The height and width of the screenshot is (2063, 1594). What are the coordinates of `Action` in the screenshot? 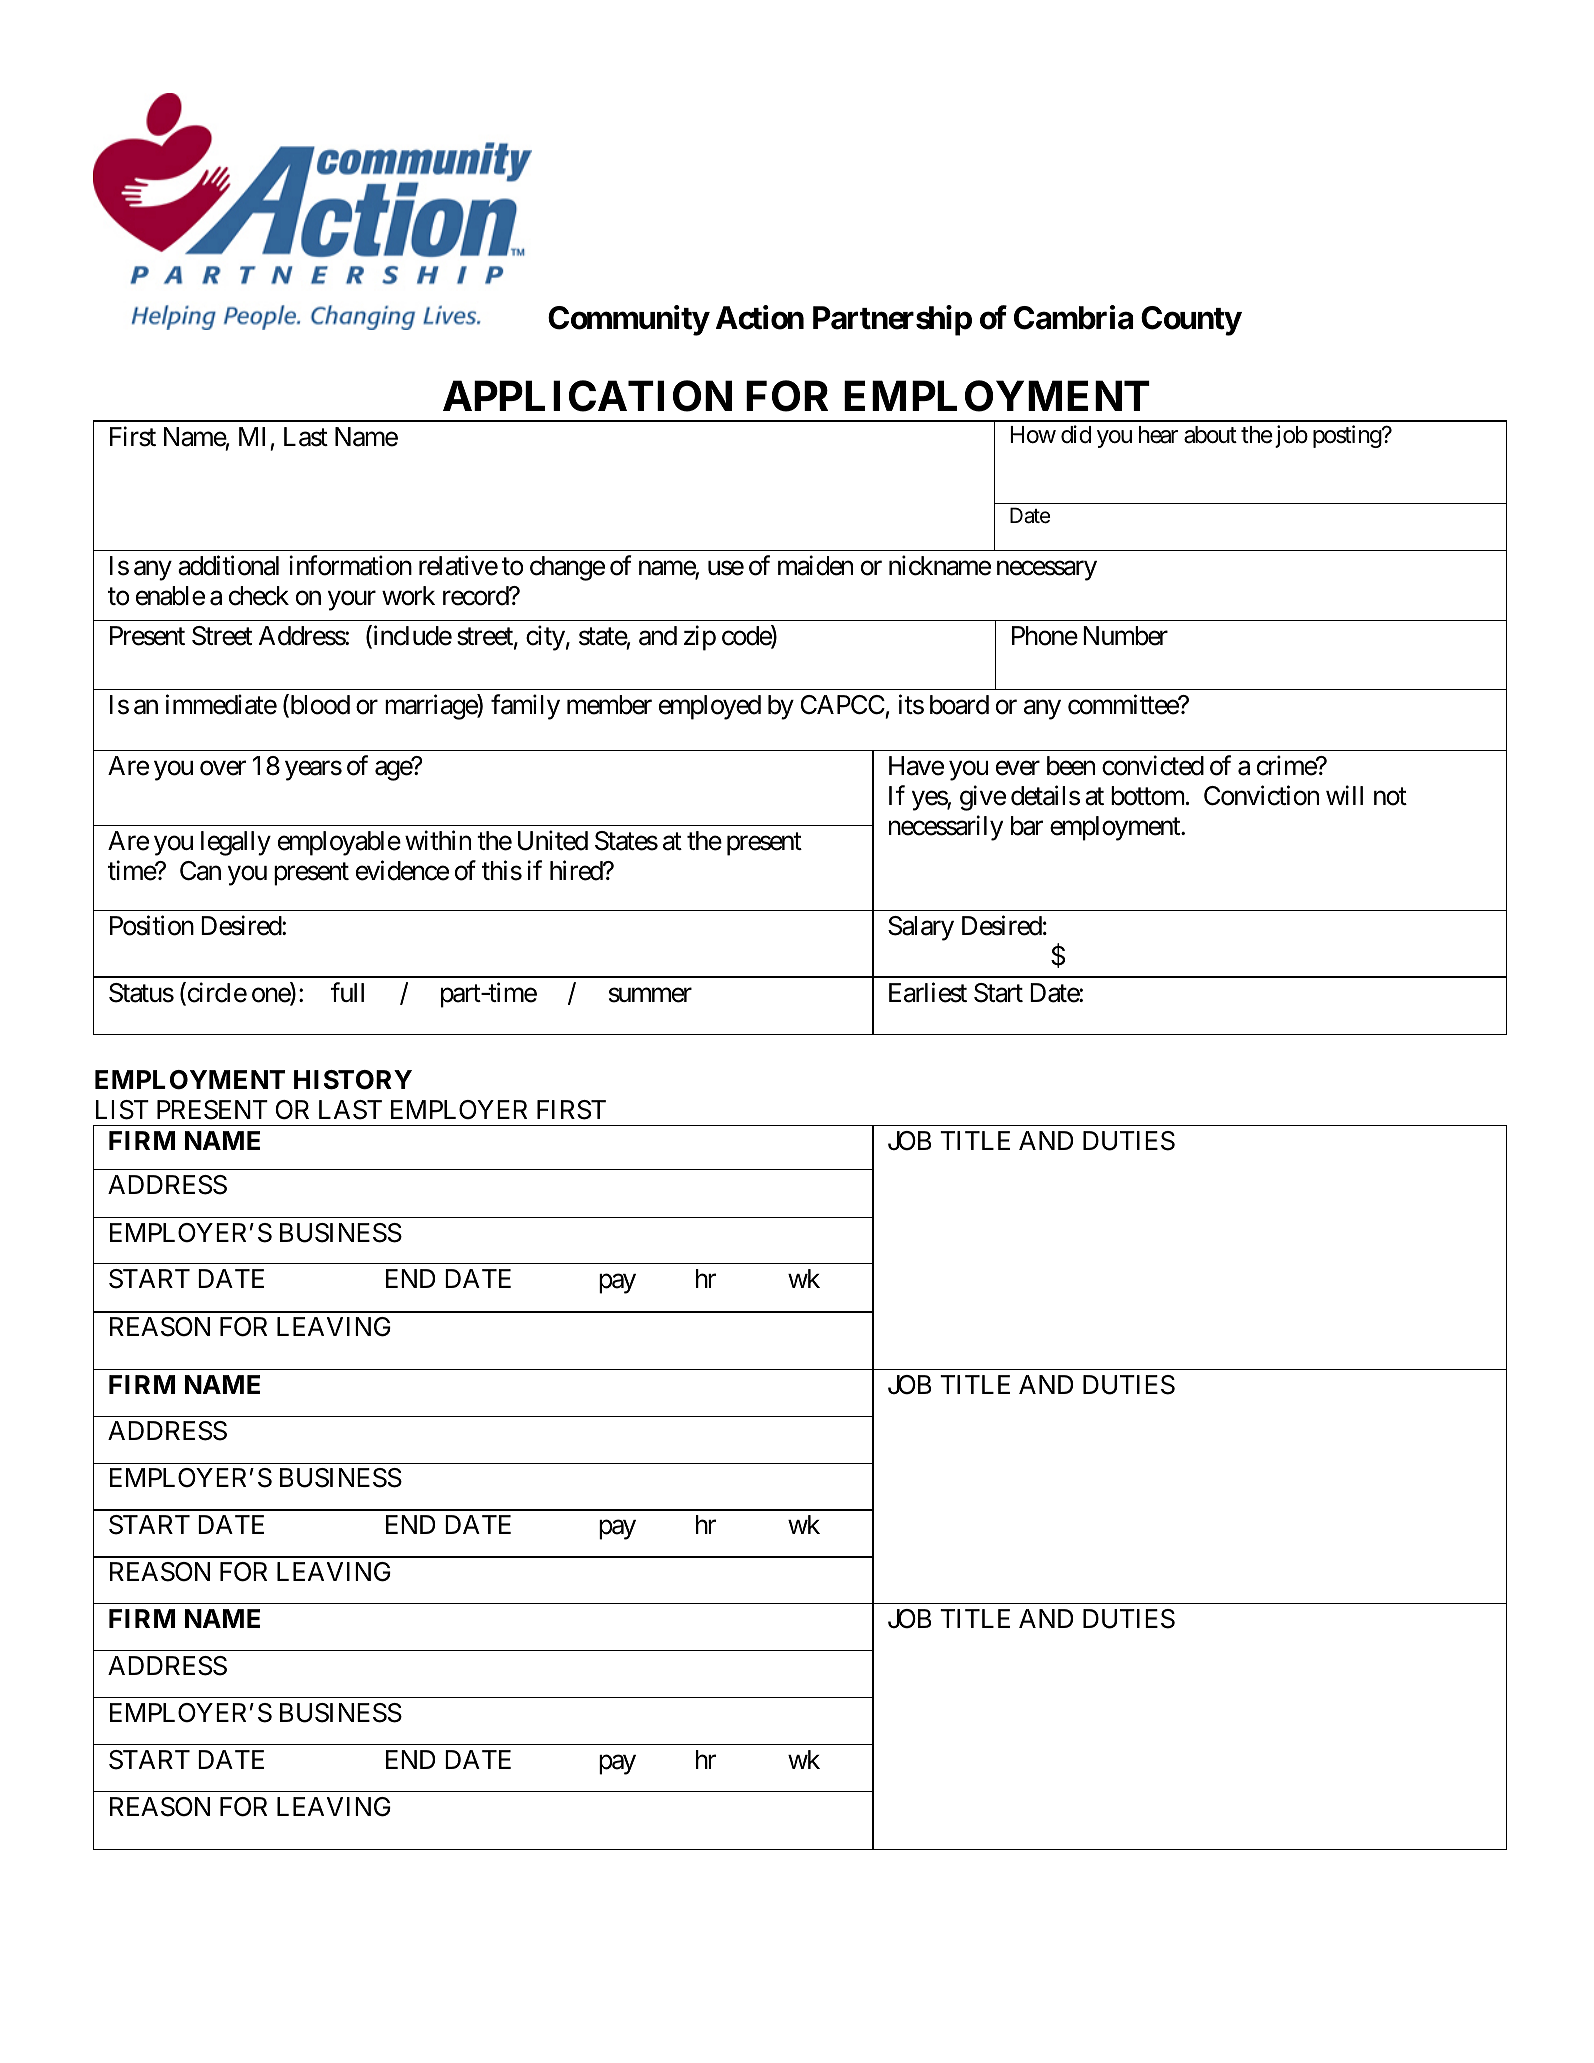 It's located at (760, 318).
